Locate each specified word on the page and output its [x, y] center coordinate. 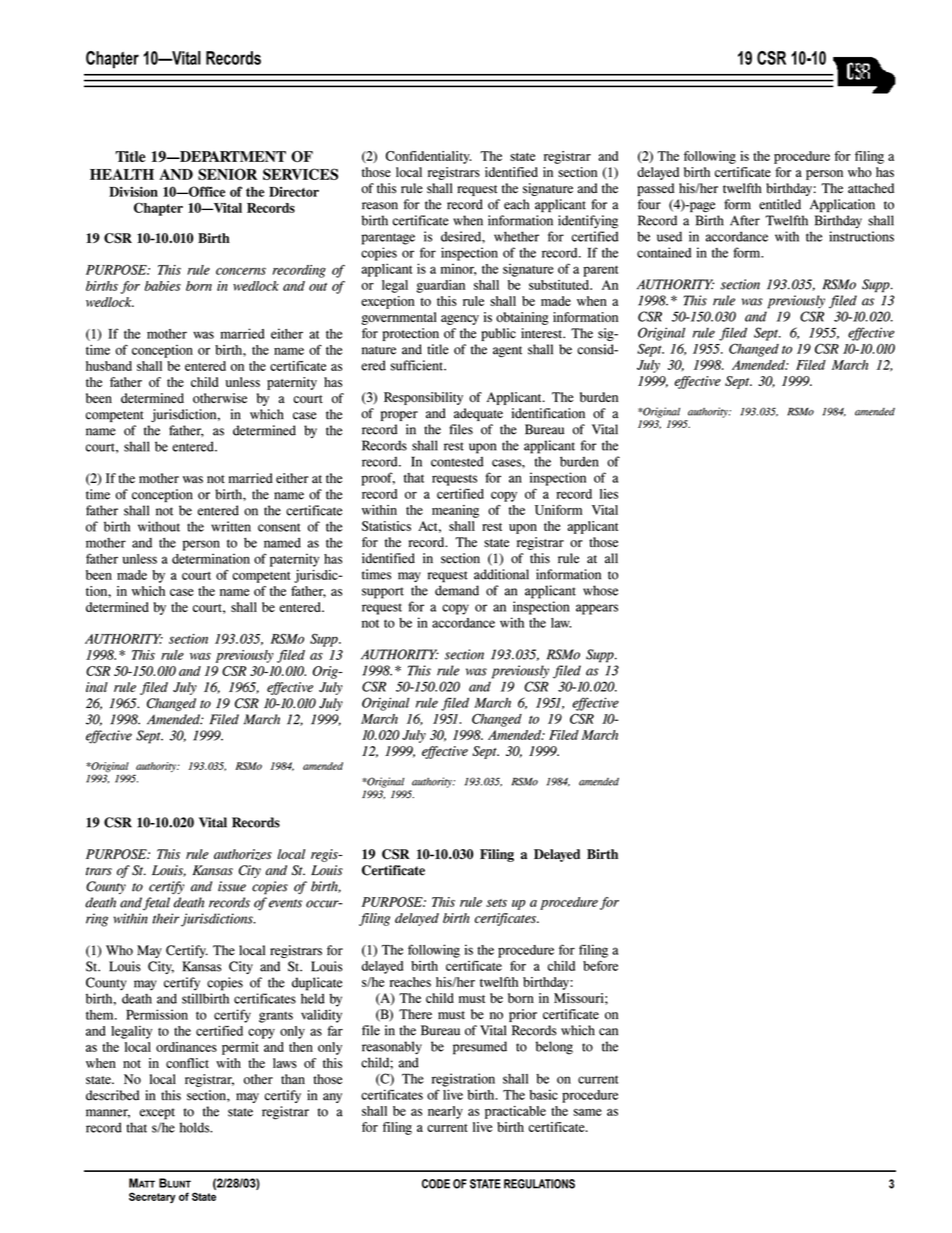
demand [457, 590]
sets [496, 903]
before [600, 966]
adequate [478, 414]
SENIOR [227, 174]
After [745, 220]
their [167, 919]
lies [609, 494]
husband [109, 366]
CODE [436, 1184]
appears [597, 609]
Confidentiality [428, 157]
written [231, 526]
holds [196, 1127]
